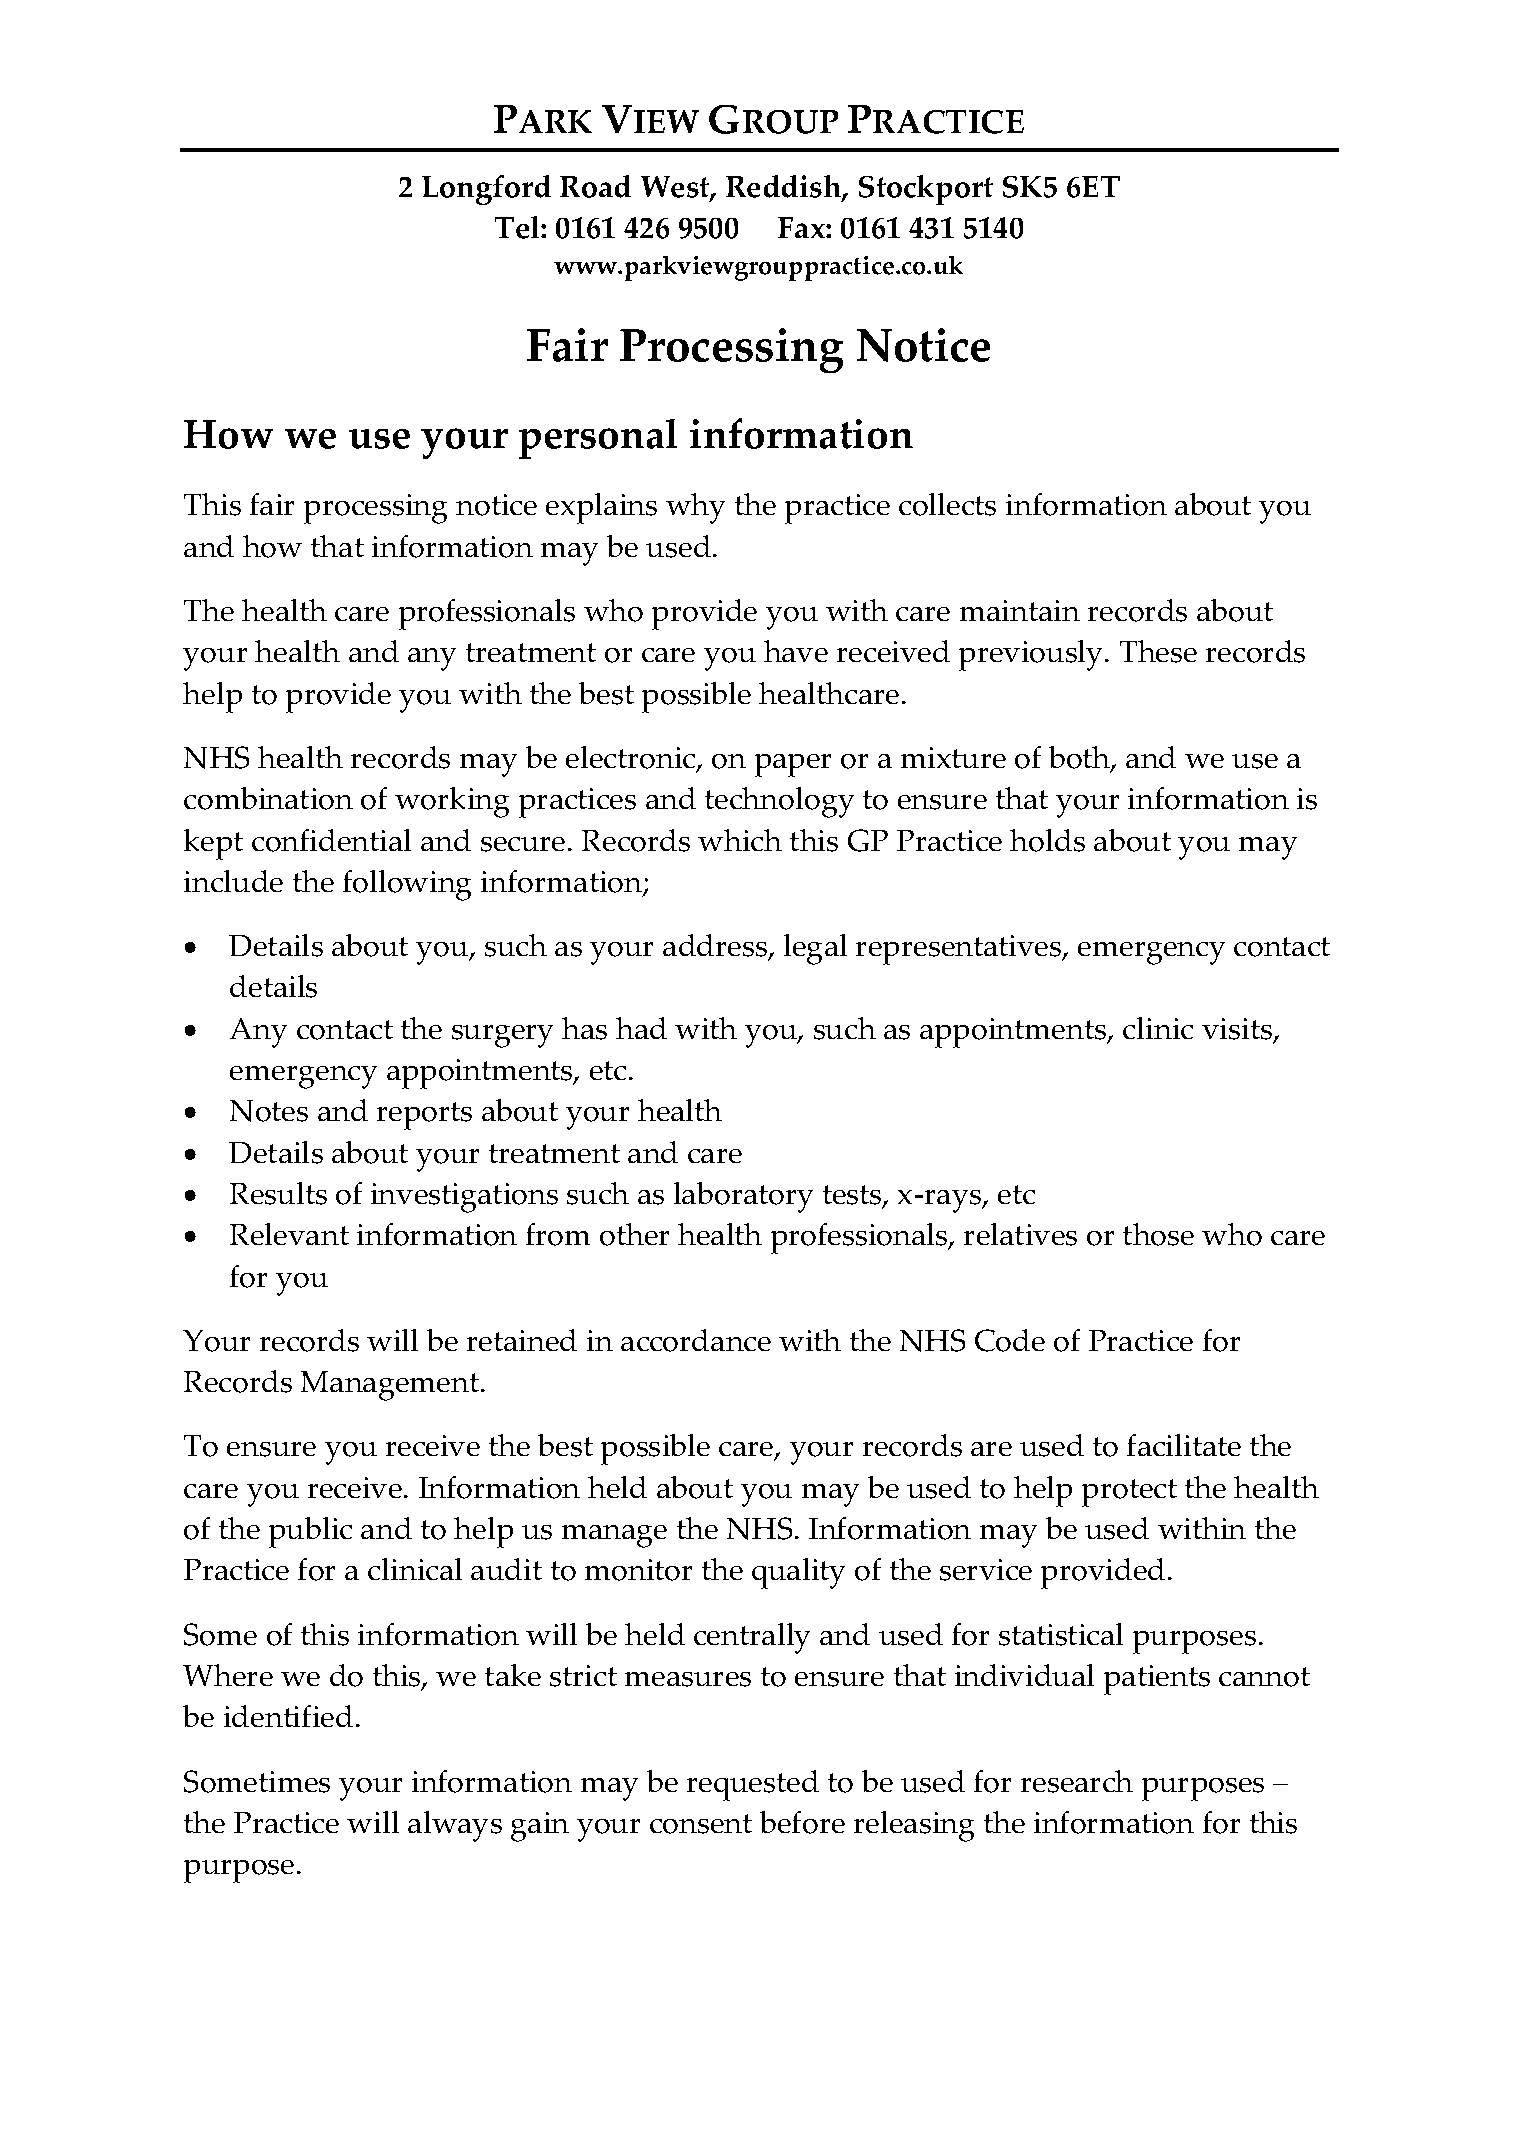  Describe the element at coordinates (269, 1111) in the screenshot. I see `Notes` at that location.
